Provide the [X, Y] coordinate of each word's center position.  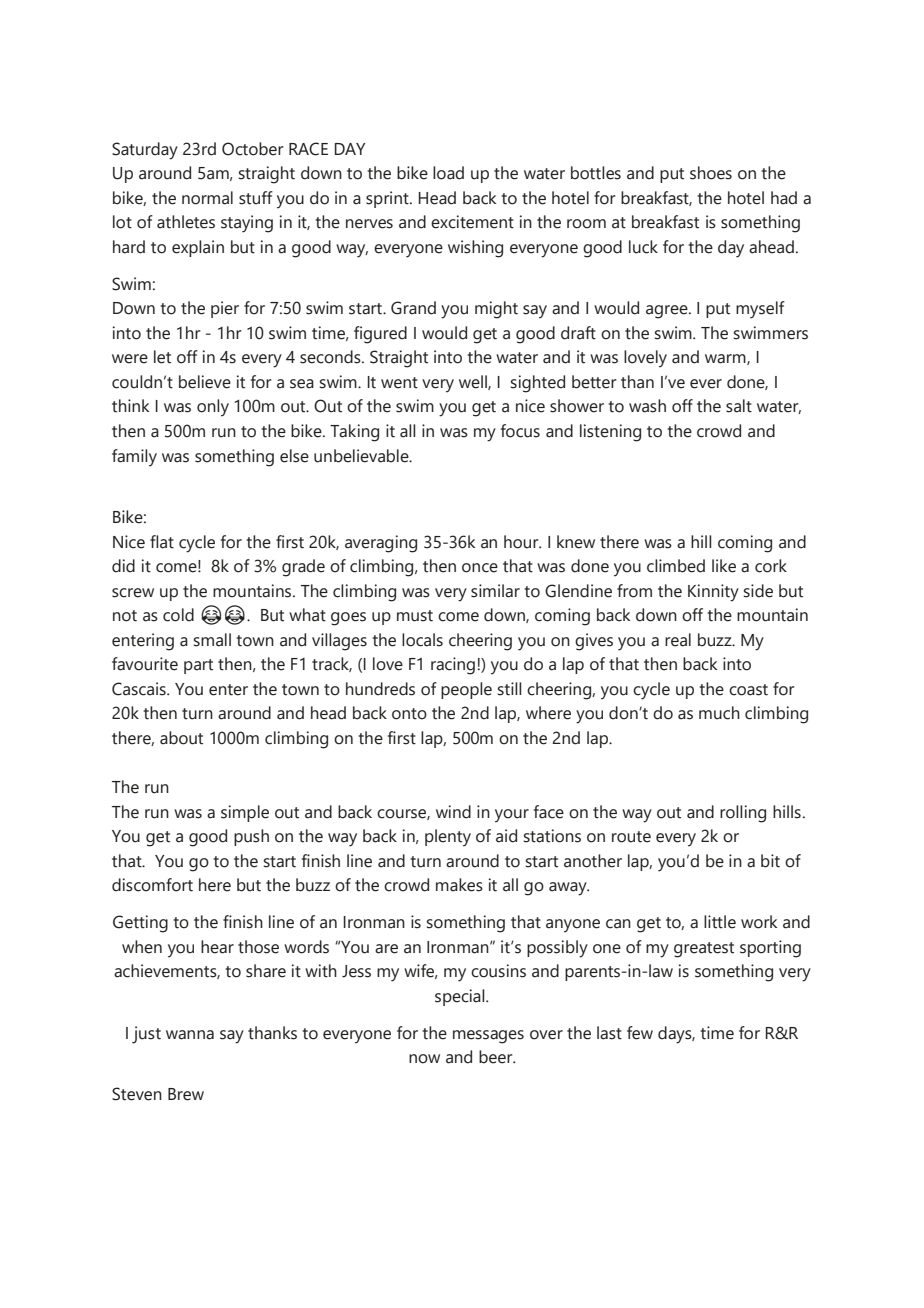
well [474, 382]
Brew [186, 1094]
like [724, 566]
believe [205, 382]
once [480, 568]
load [448, 173]
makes [459, 885]
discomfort [152, 885]
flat [162, 542]
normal [207, 198]
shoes [711, 173]
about [181, 738]
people [466, 690]
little [720, 922]
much [719, 713]
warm [726, 359]
